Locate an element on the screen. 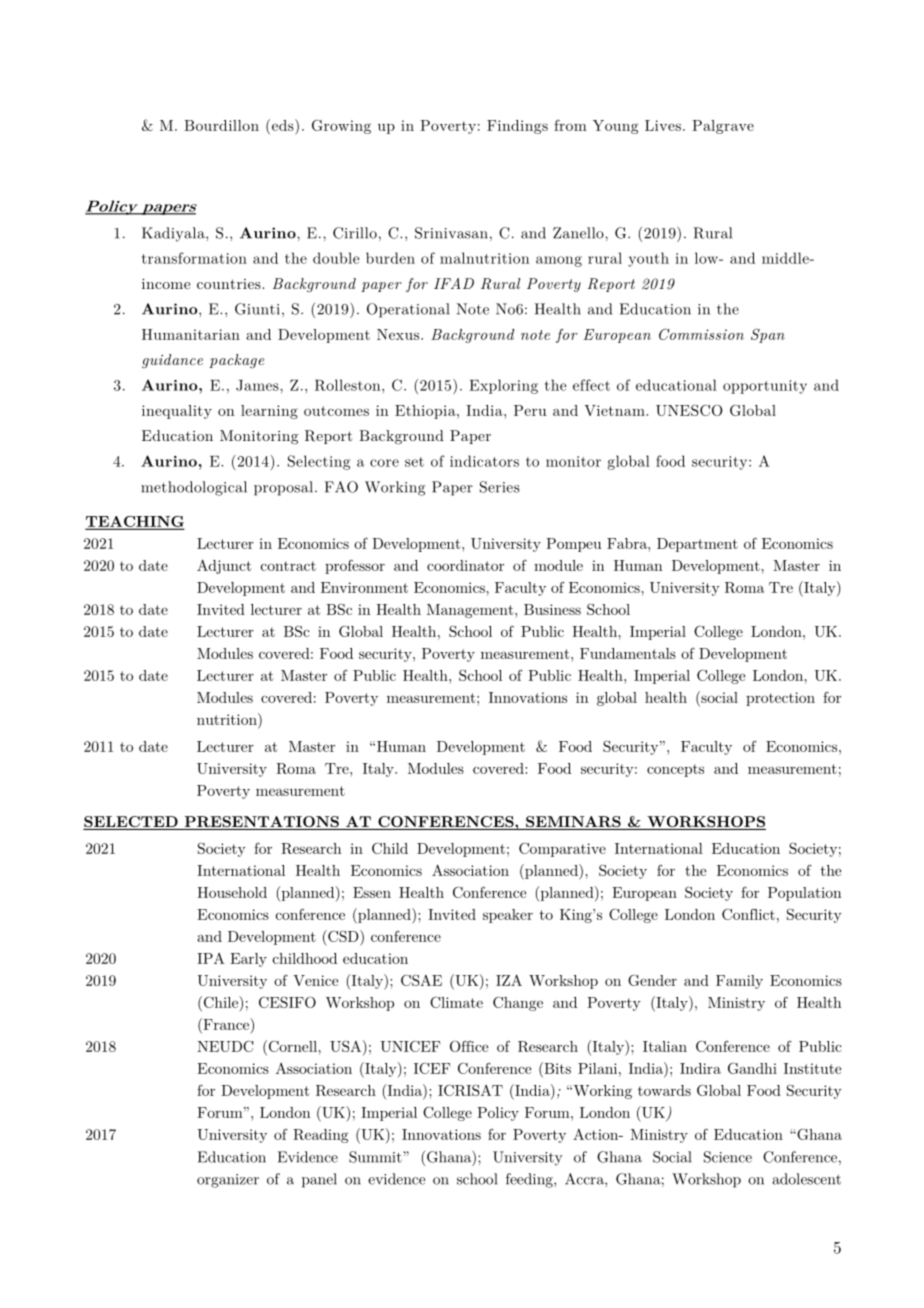 The height and width of the screenshot is (1308, 924). Findings is located at coordinates (517, 127).
